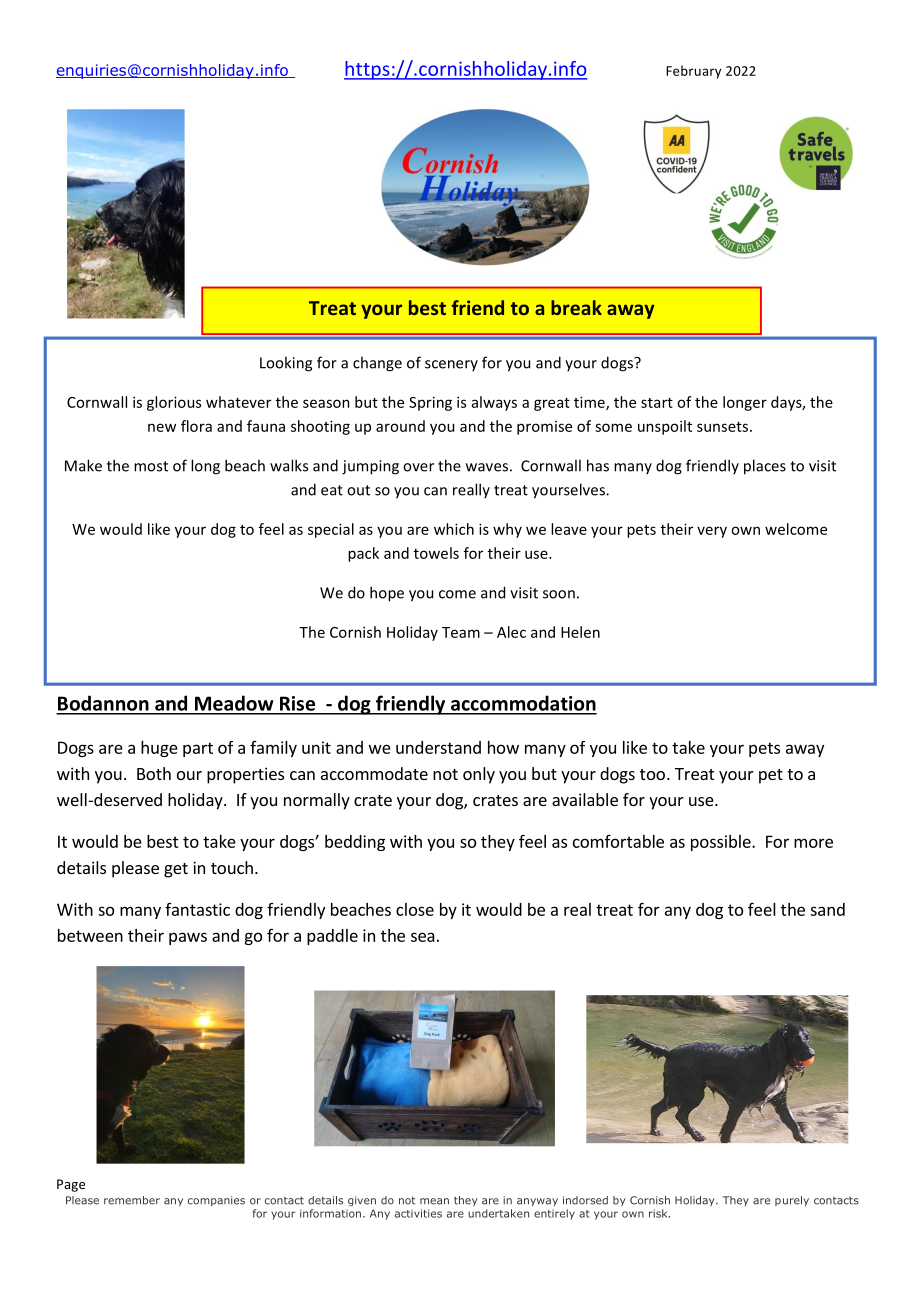 This page has width=924, height=1308. Describe the element at coordinates (765, 467) in the page. I see `places` at that location.
